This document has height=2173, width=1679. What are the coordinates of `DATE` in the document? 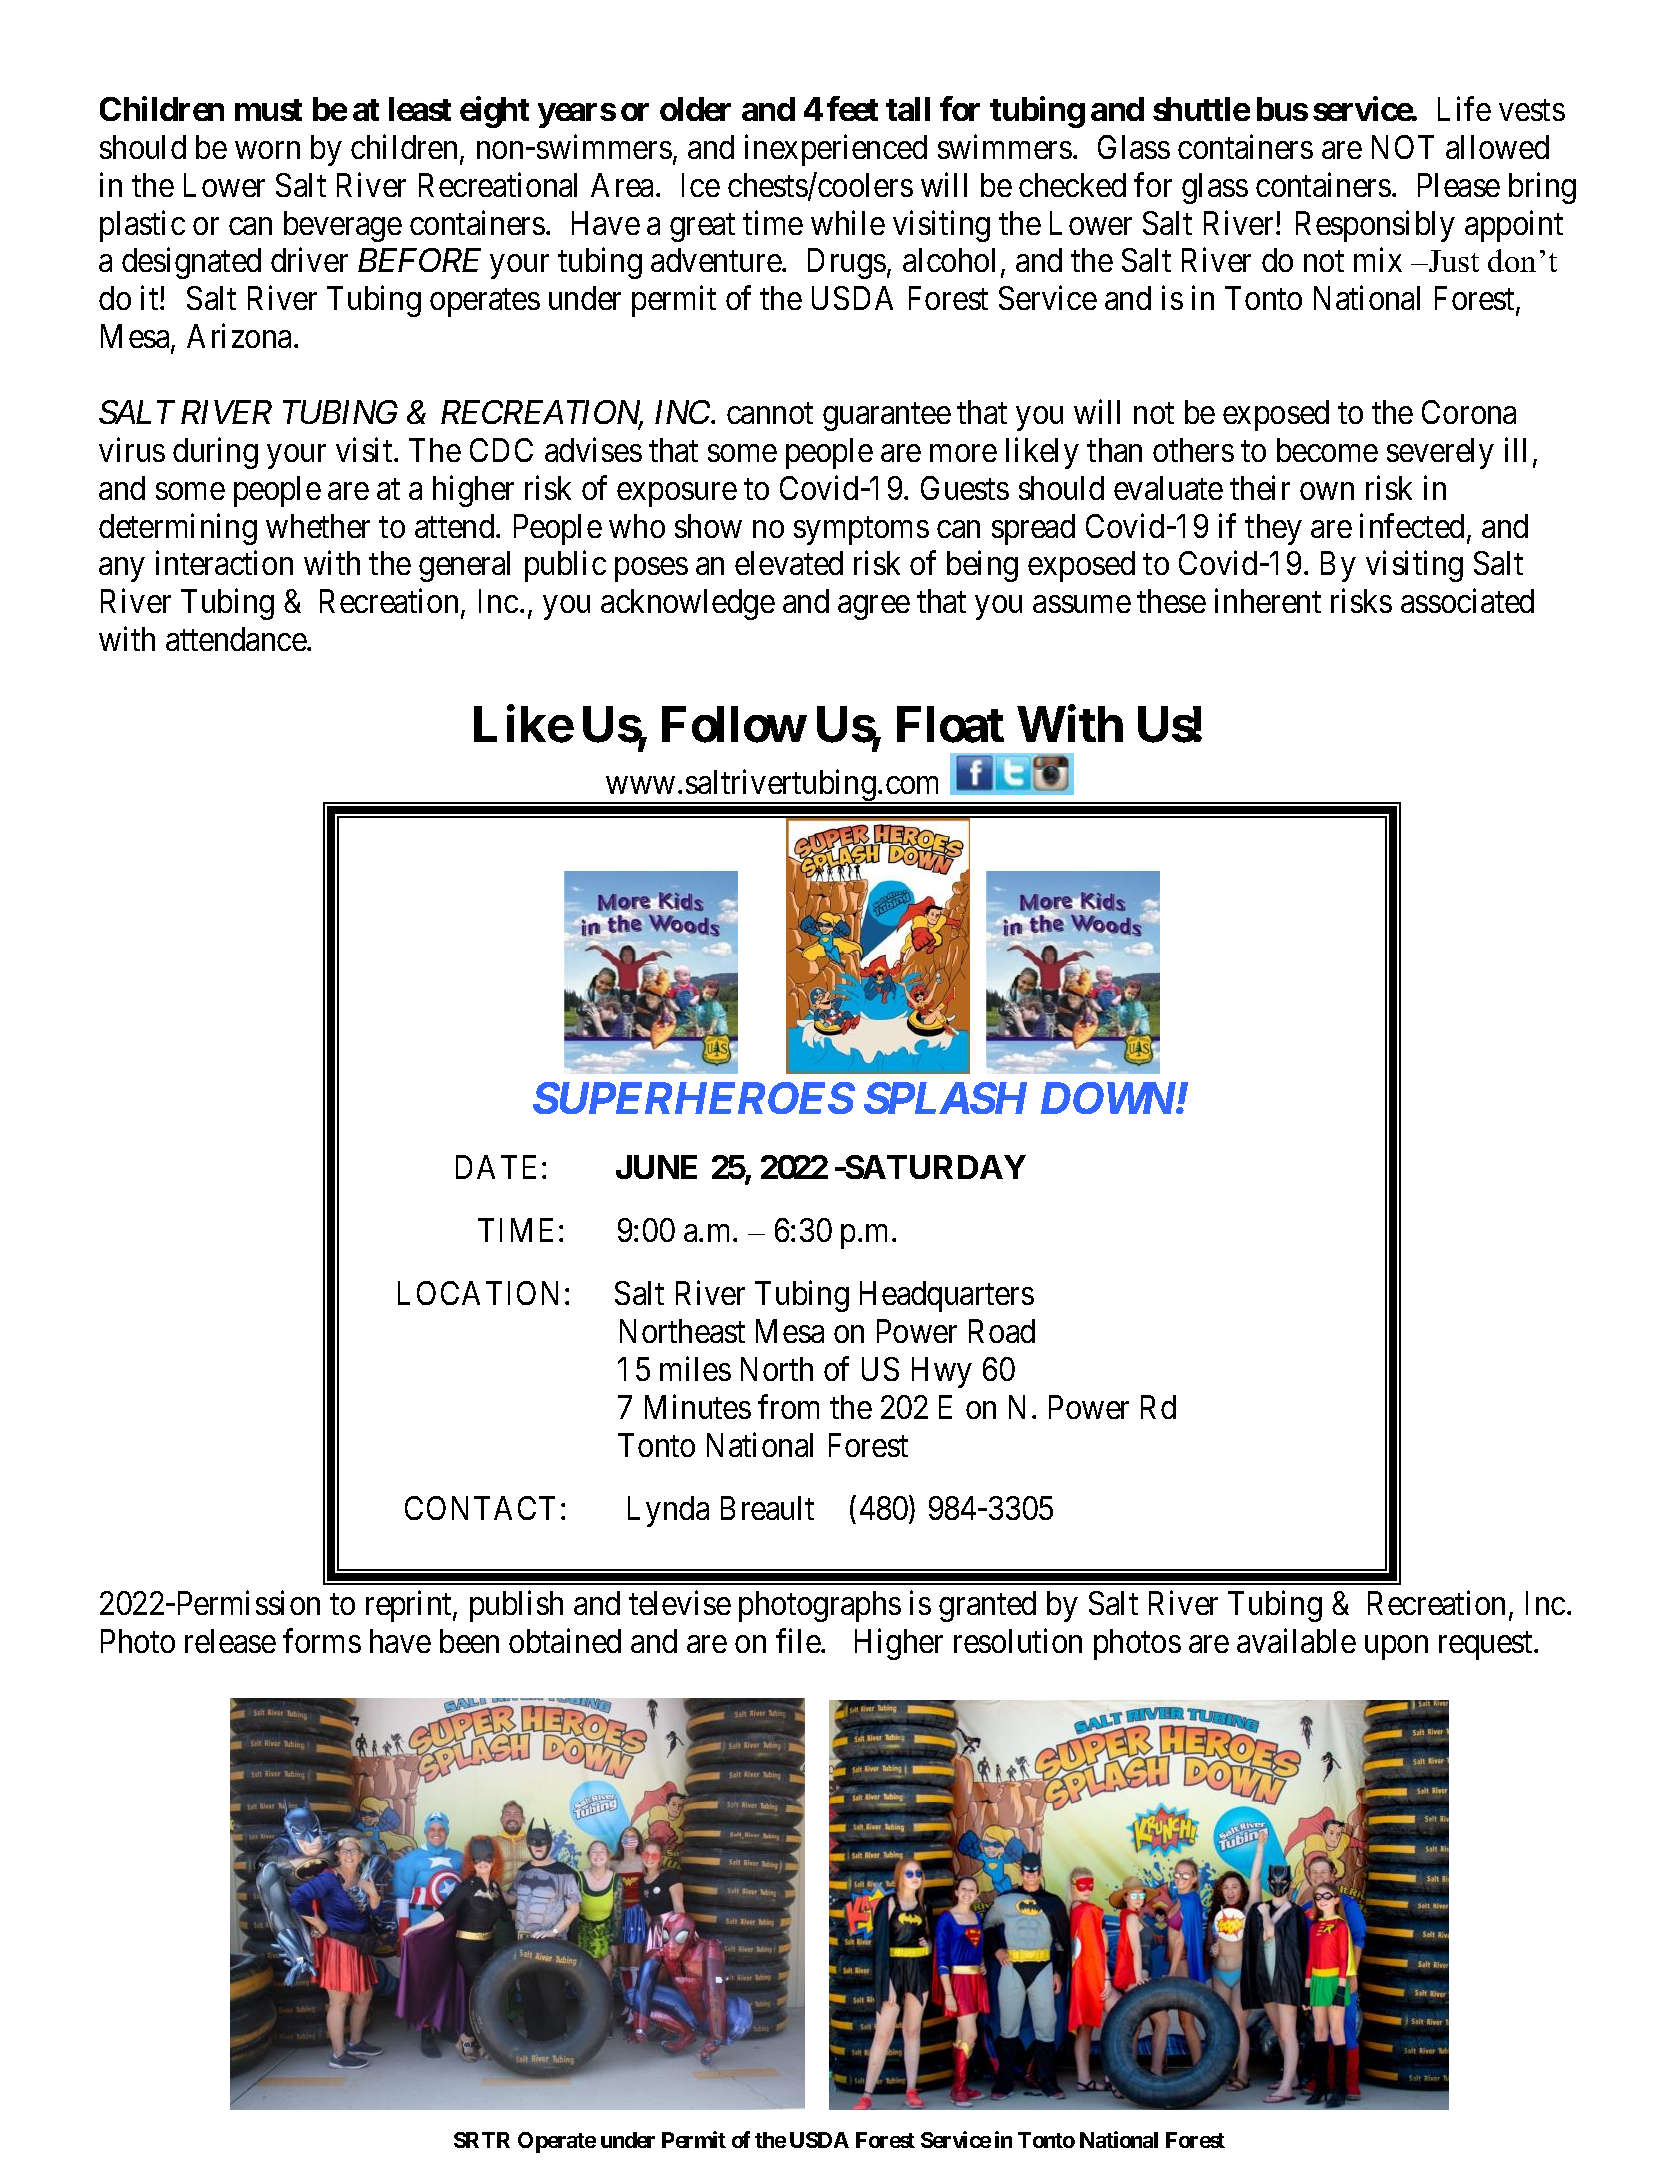 It's located at (499, 1167).
